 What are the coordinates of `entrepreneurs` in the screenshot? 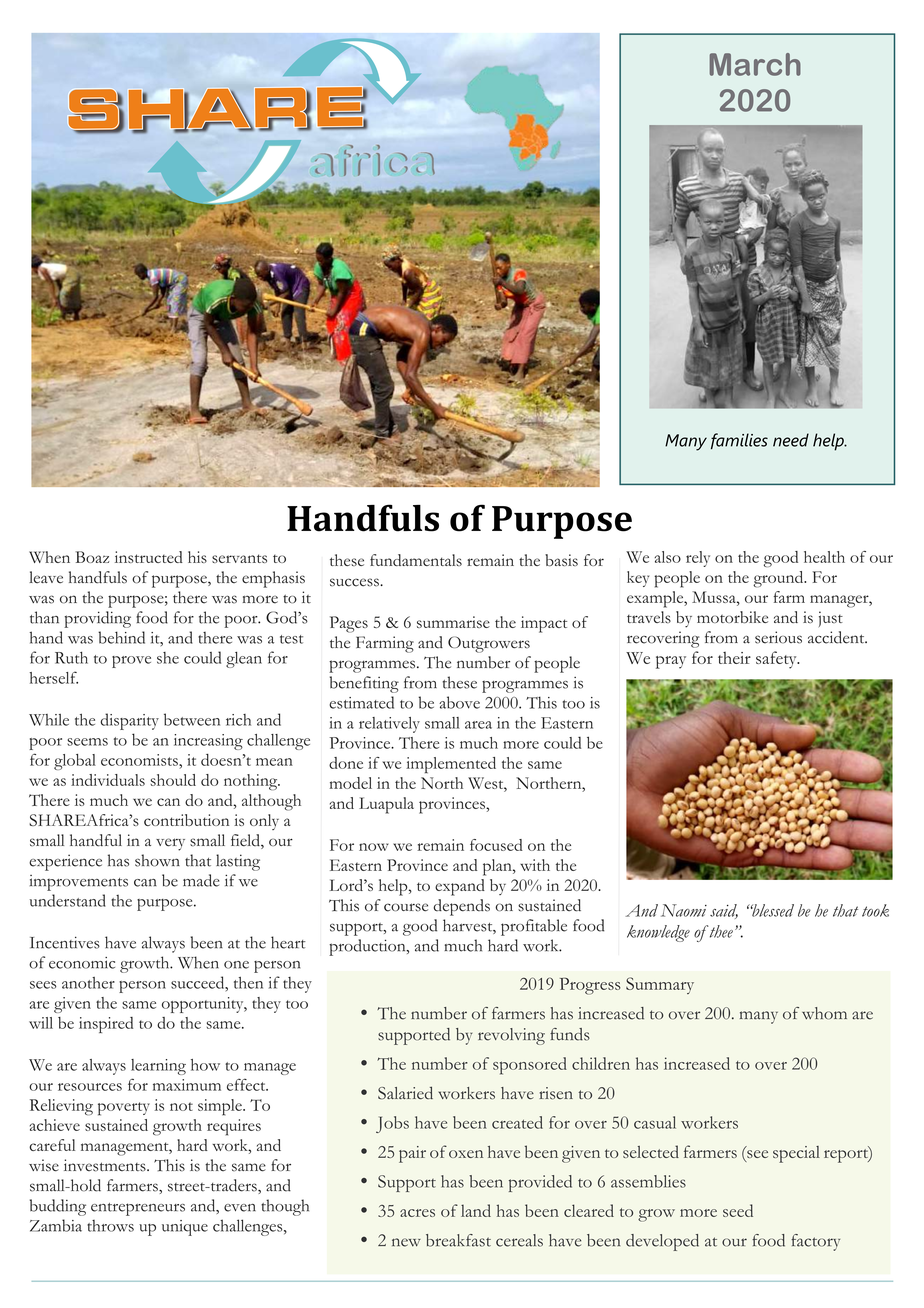 It's located at (138, 1209).
